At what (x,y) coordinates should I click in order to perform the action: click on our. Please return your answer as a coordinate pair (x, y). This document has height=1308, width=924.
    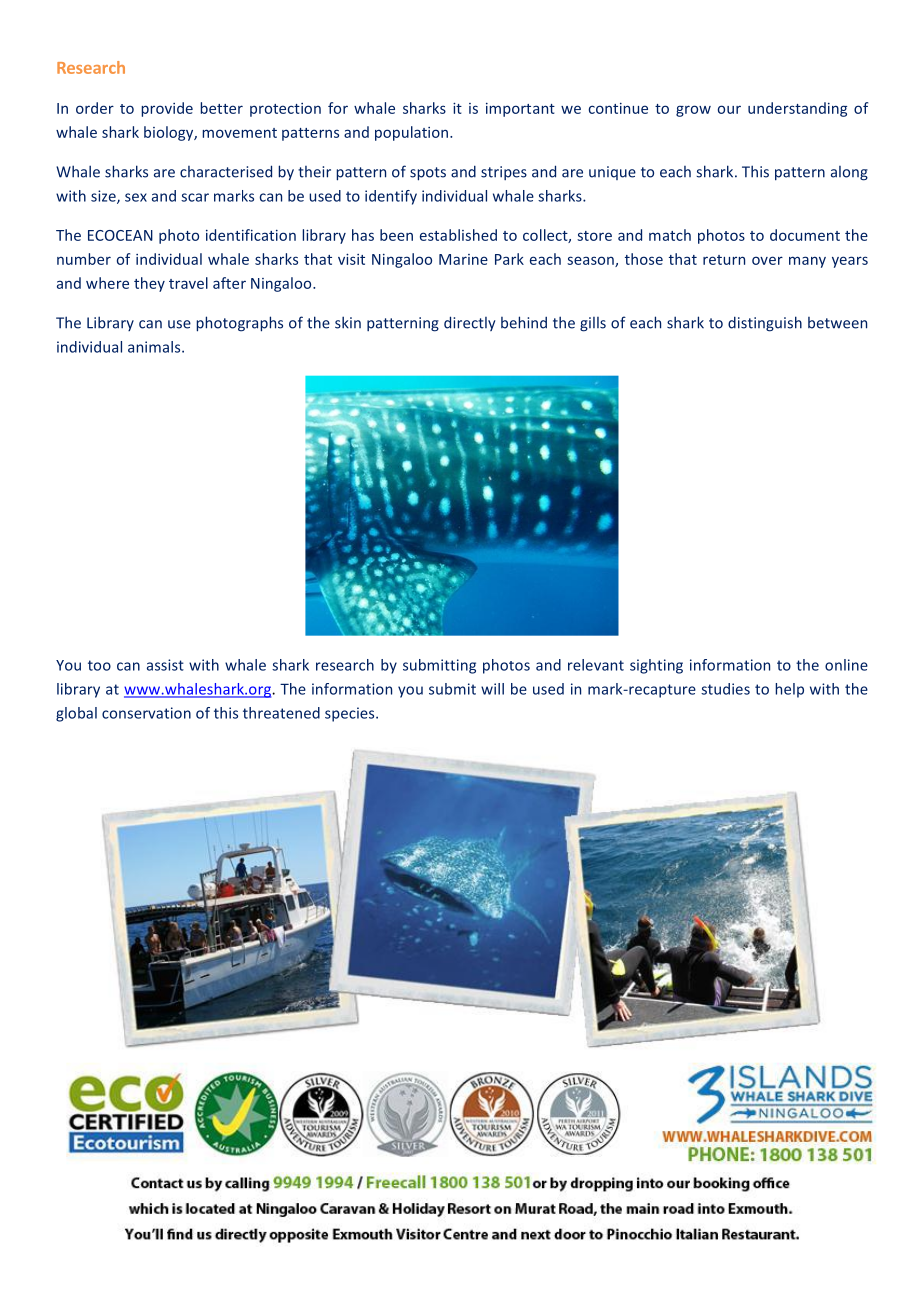
    Looking at the image, I should click on (729, 109).
